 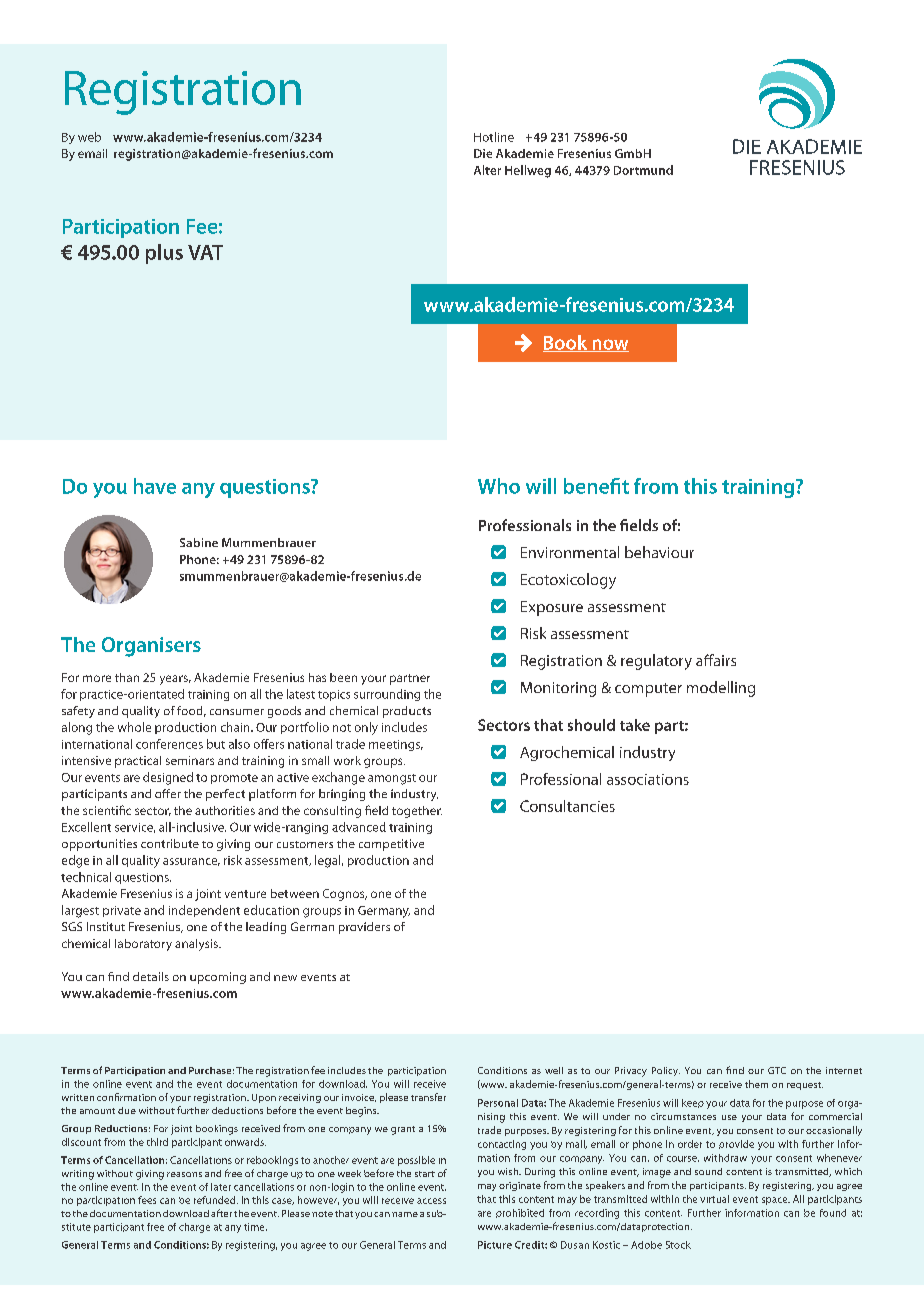 I want to click on modelling, so click(x=721, y=689).
